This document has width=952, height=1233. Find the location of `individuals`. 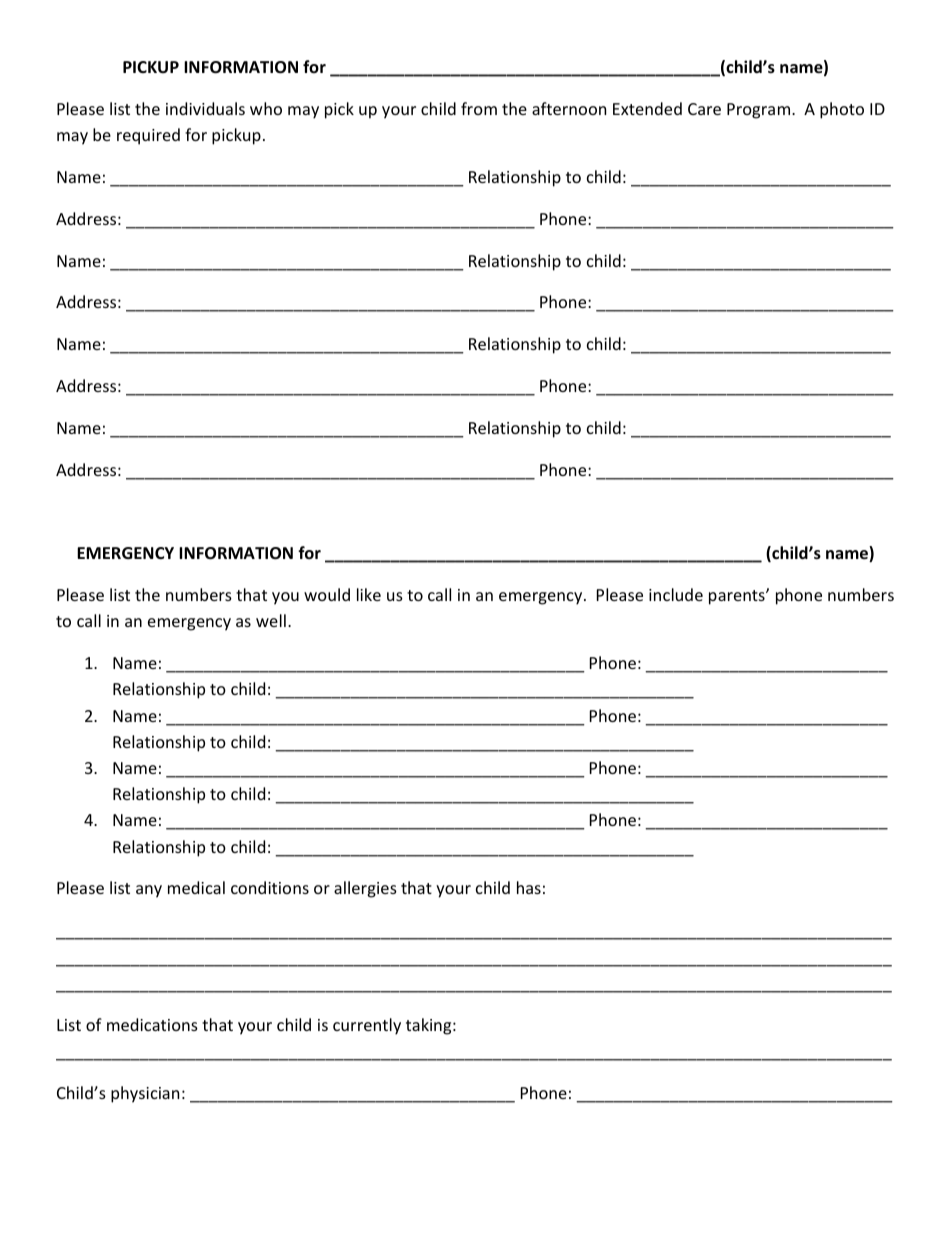

individuals is located at coordinates (205, 108).
